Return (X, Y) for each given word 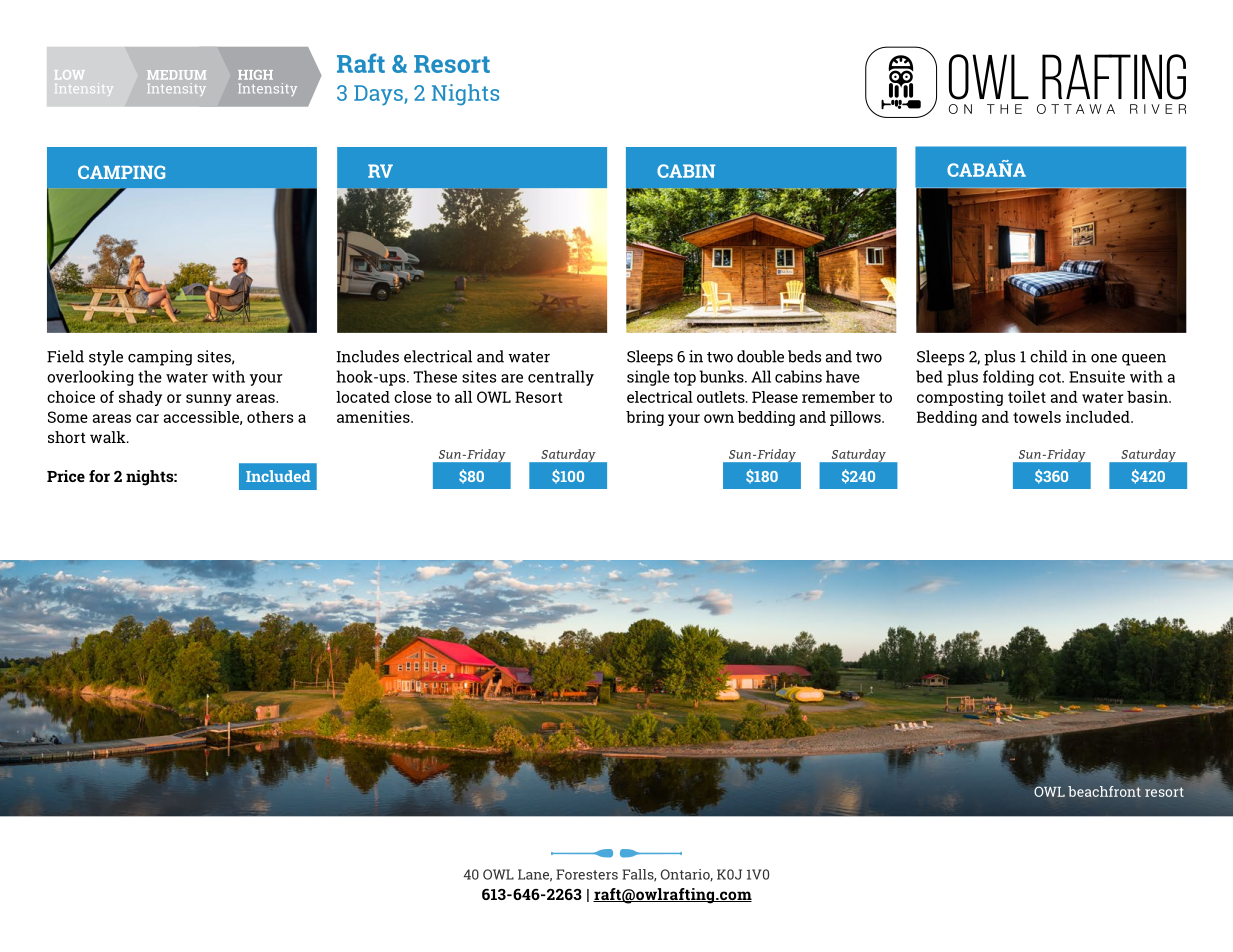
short (67, 437)
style (106, 358)
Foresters (587, 874)
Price (66, 476)
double (760, 356)
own (719, 418)
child (1049, 356)
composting (960, 398)
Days (379, 95)
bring (645, 418)
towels (1037, 417)
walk (109, 437)
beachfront (1104, 791)
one (1104, 358)
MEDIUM (176, 75)
